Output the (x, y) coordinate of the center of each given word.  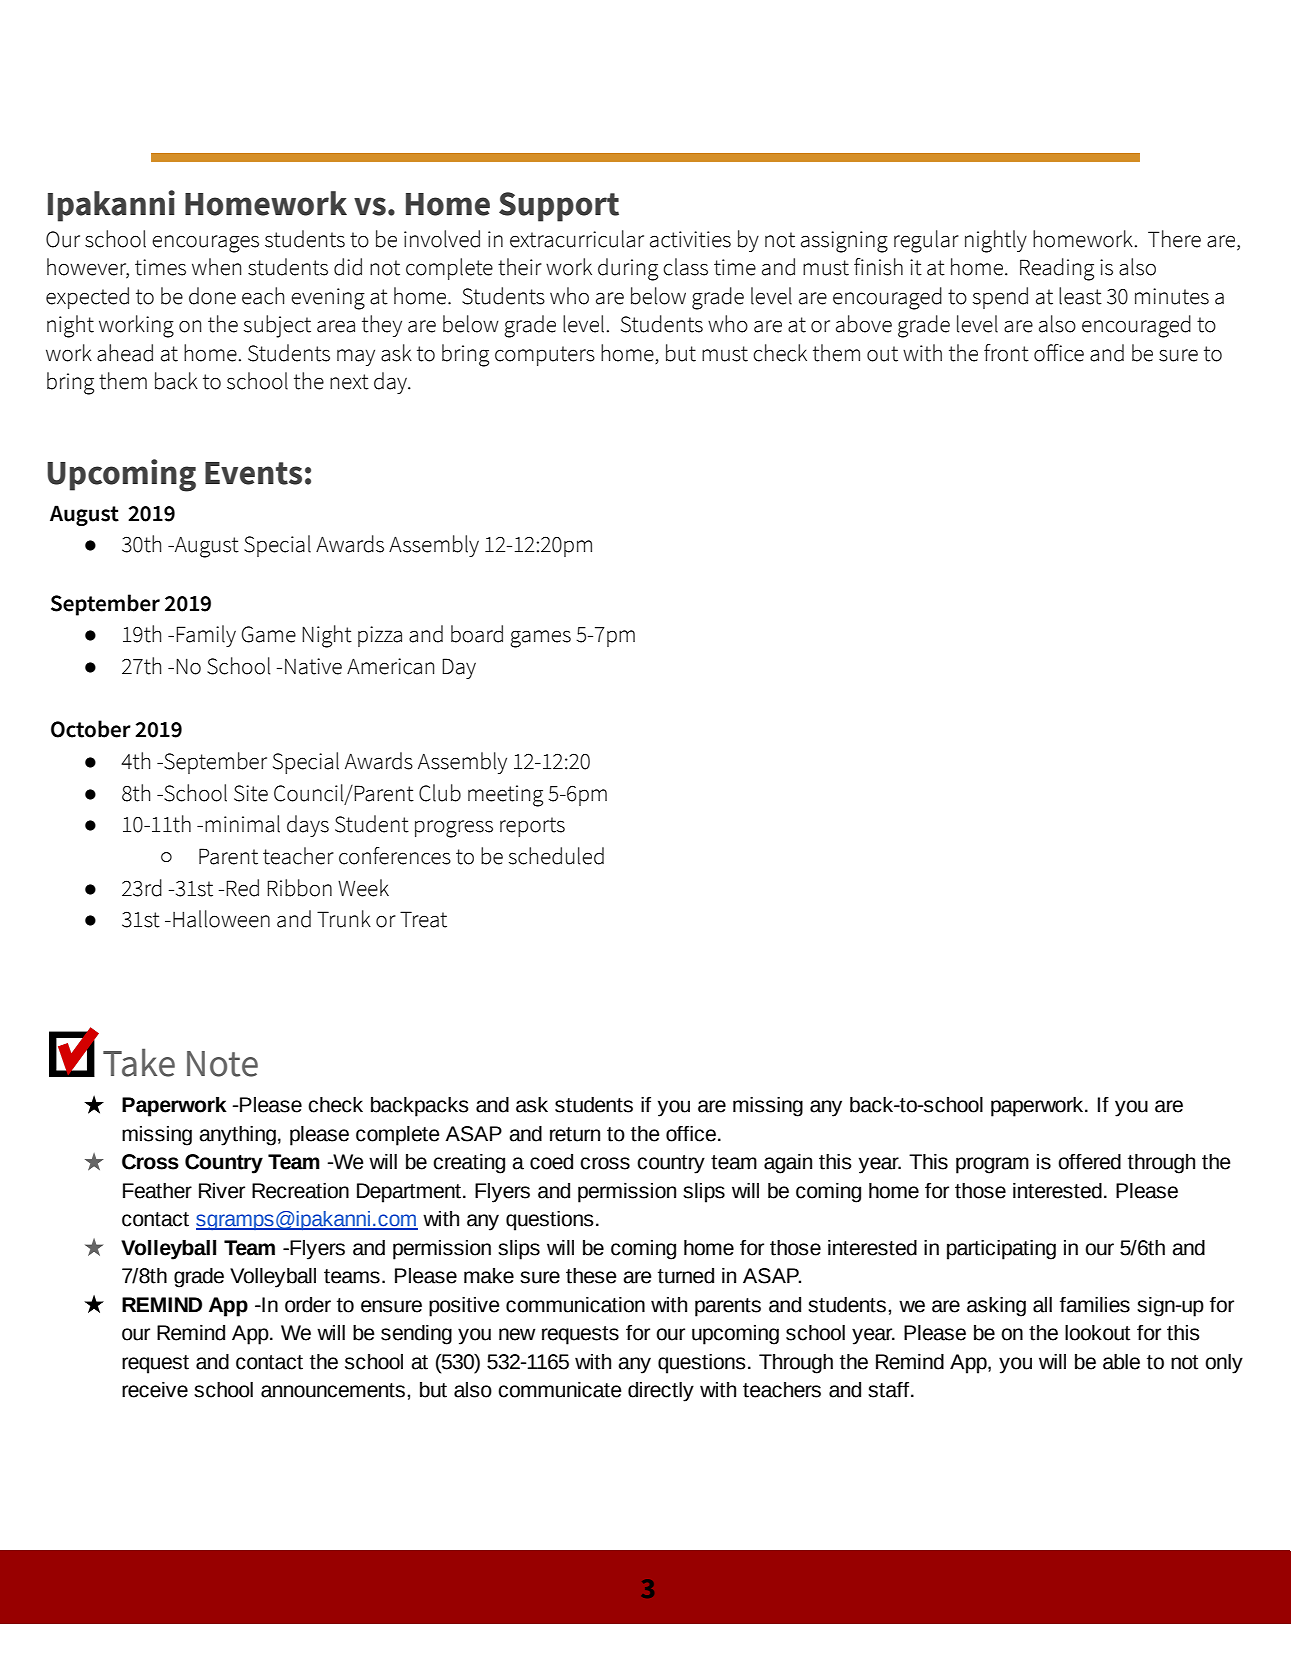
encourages (205, 244)
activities (690, 239)
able (1121, 1362)
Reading (1057, 269)
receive (155, 1390)
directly (661, 1392)
